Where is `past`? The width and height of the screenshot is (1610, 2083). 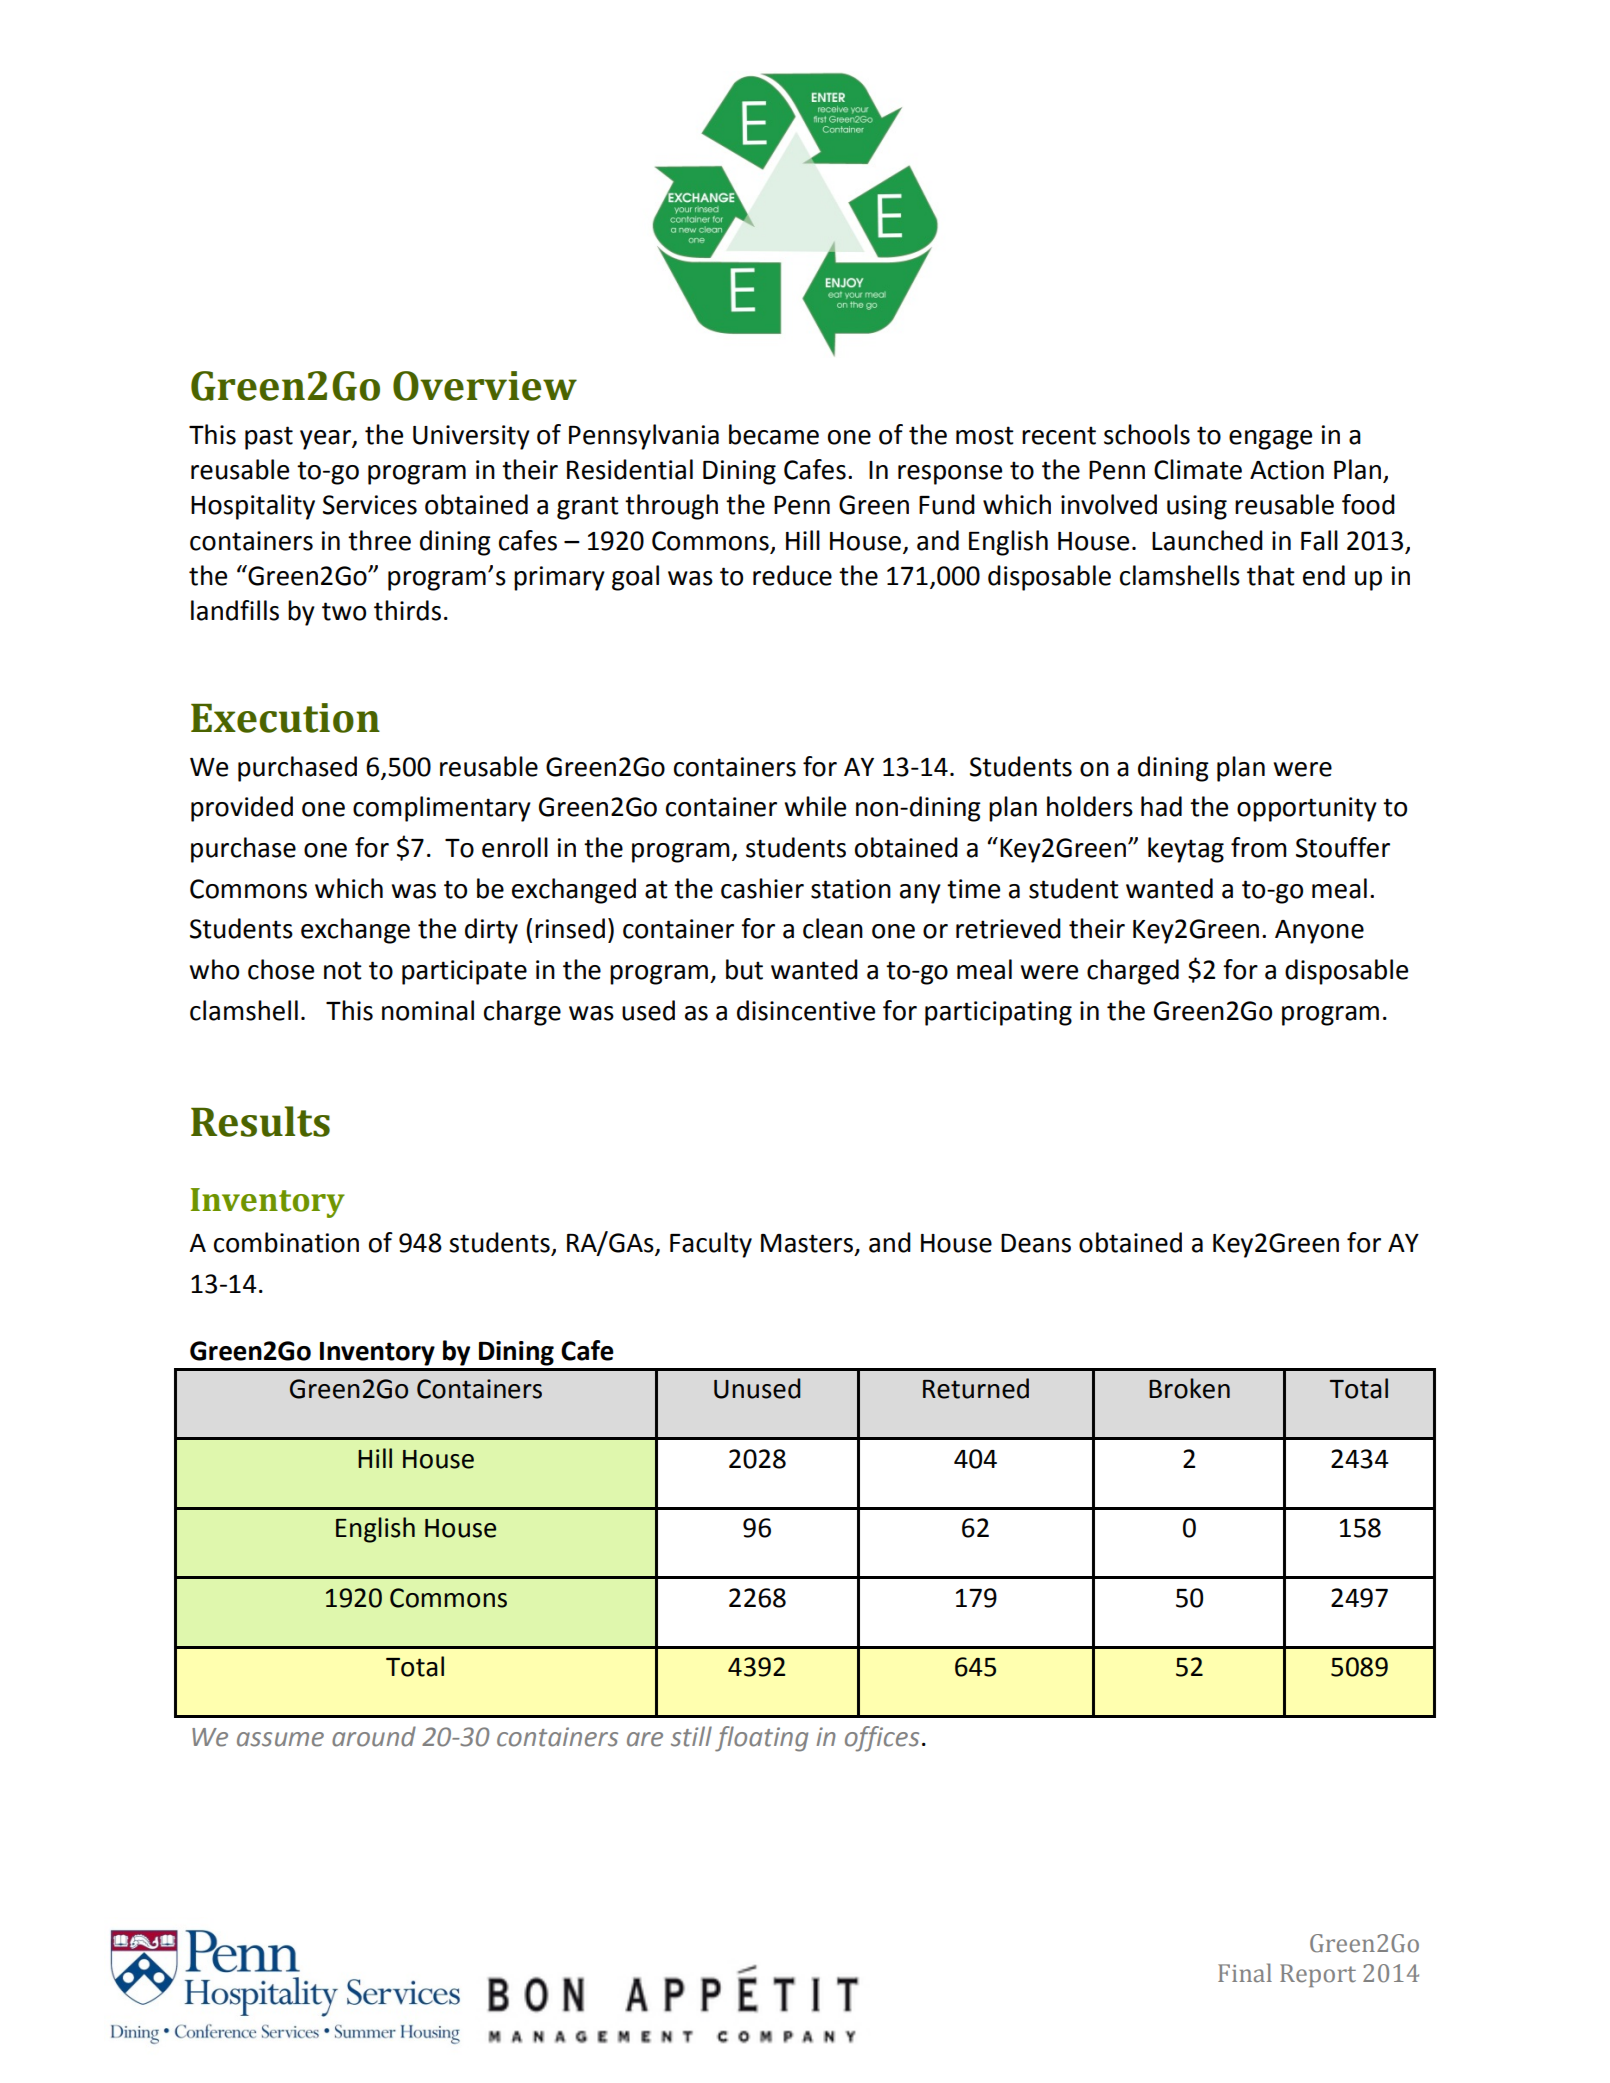
past is located at coordinates (269, 438).
